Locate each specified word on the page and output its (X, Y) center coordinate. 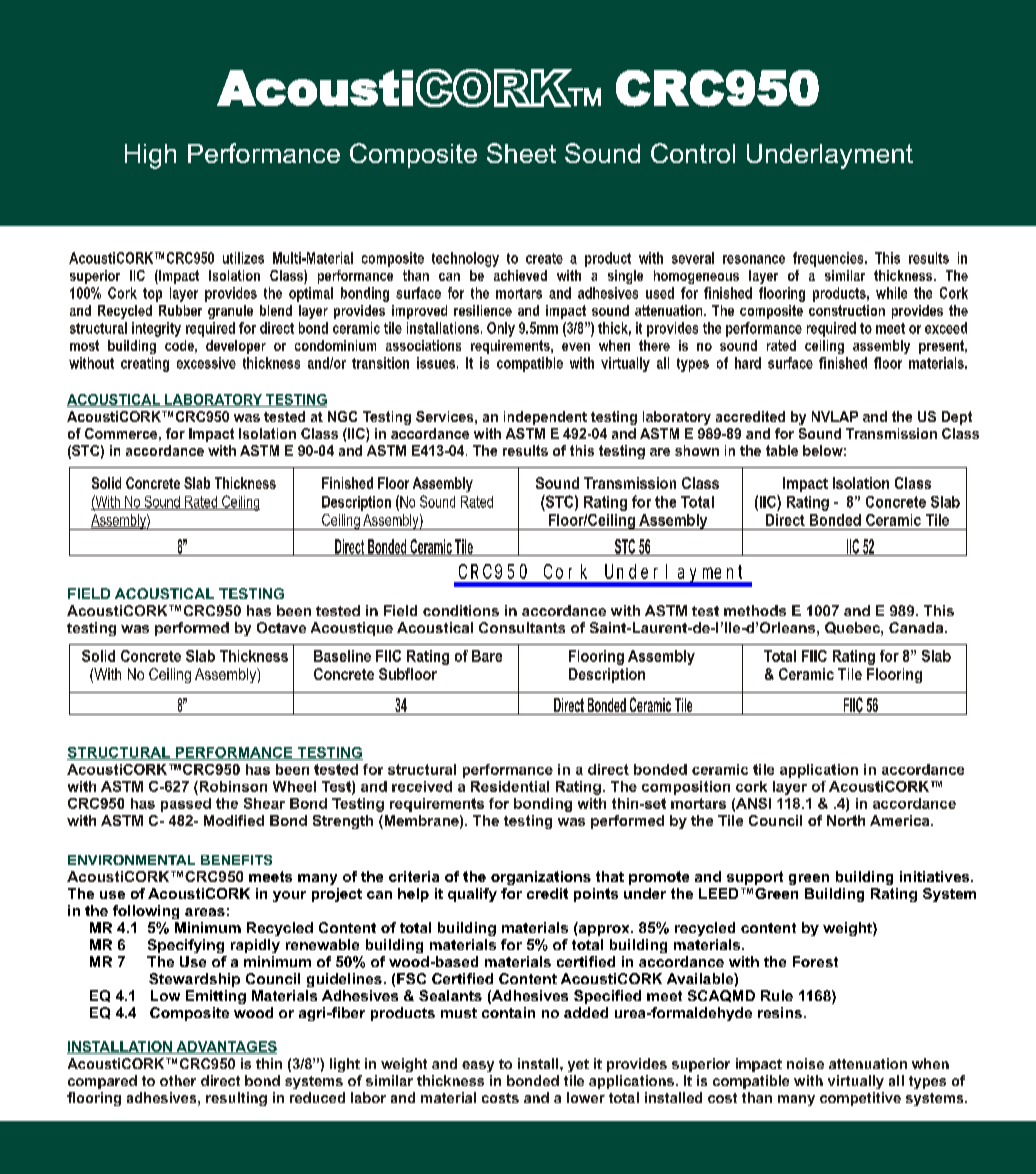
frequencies (829, 259)
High (150, 156)
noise (805, 1063)
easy (478, 1066)
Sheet (521, 153)
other (178, 1080)
